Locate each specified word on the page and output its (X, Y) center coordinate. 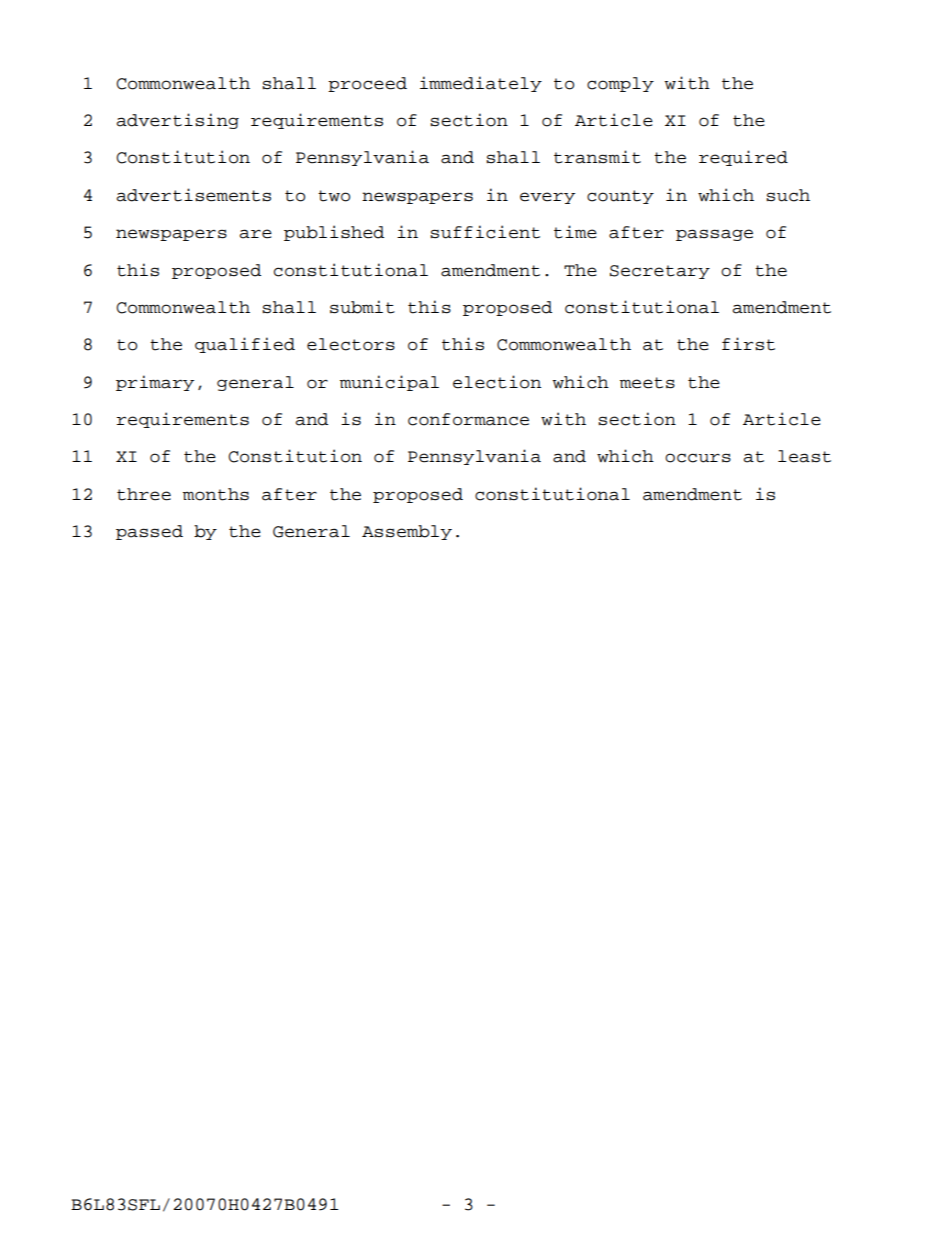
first (748, 344)
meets (647, 383)
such (788, 195)
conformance (468, 419)
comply (620, 84)
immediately (481, 84)
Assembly (407, 532)
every (547, 198)
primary (155, 383)
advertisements (193, 195)
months (216, 494)
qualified (245, 345)
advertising (177, 121)
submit (362, 307)
